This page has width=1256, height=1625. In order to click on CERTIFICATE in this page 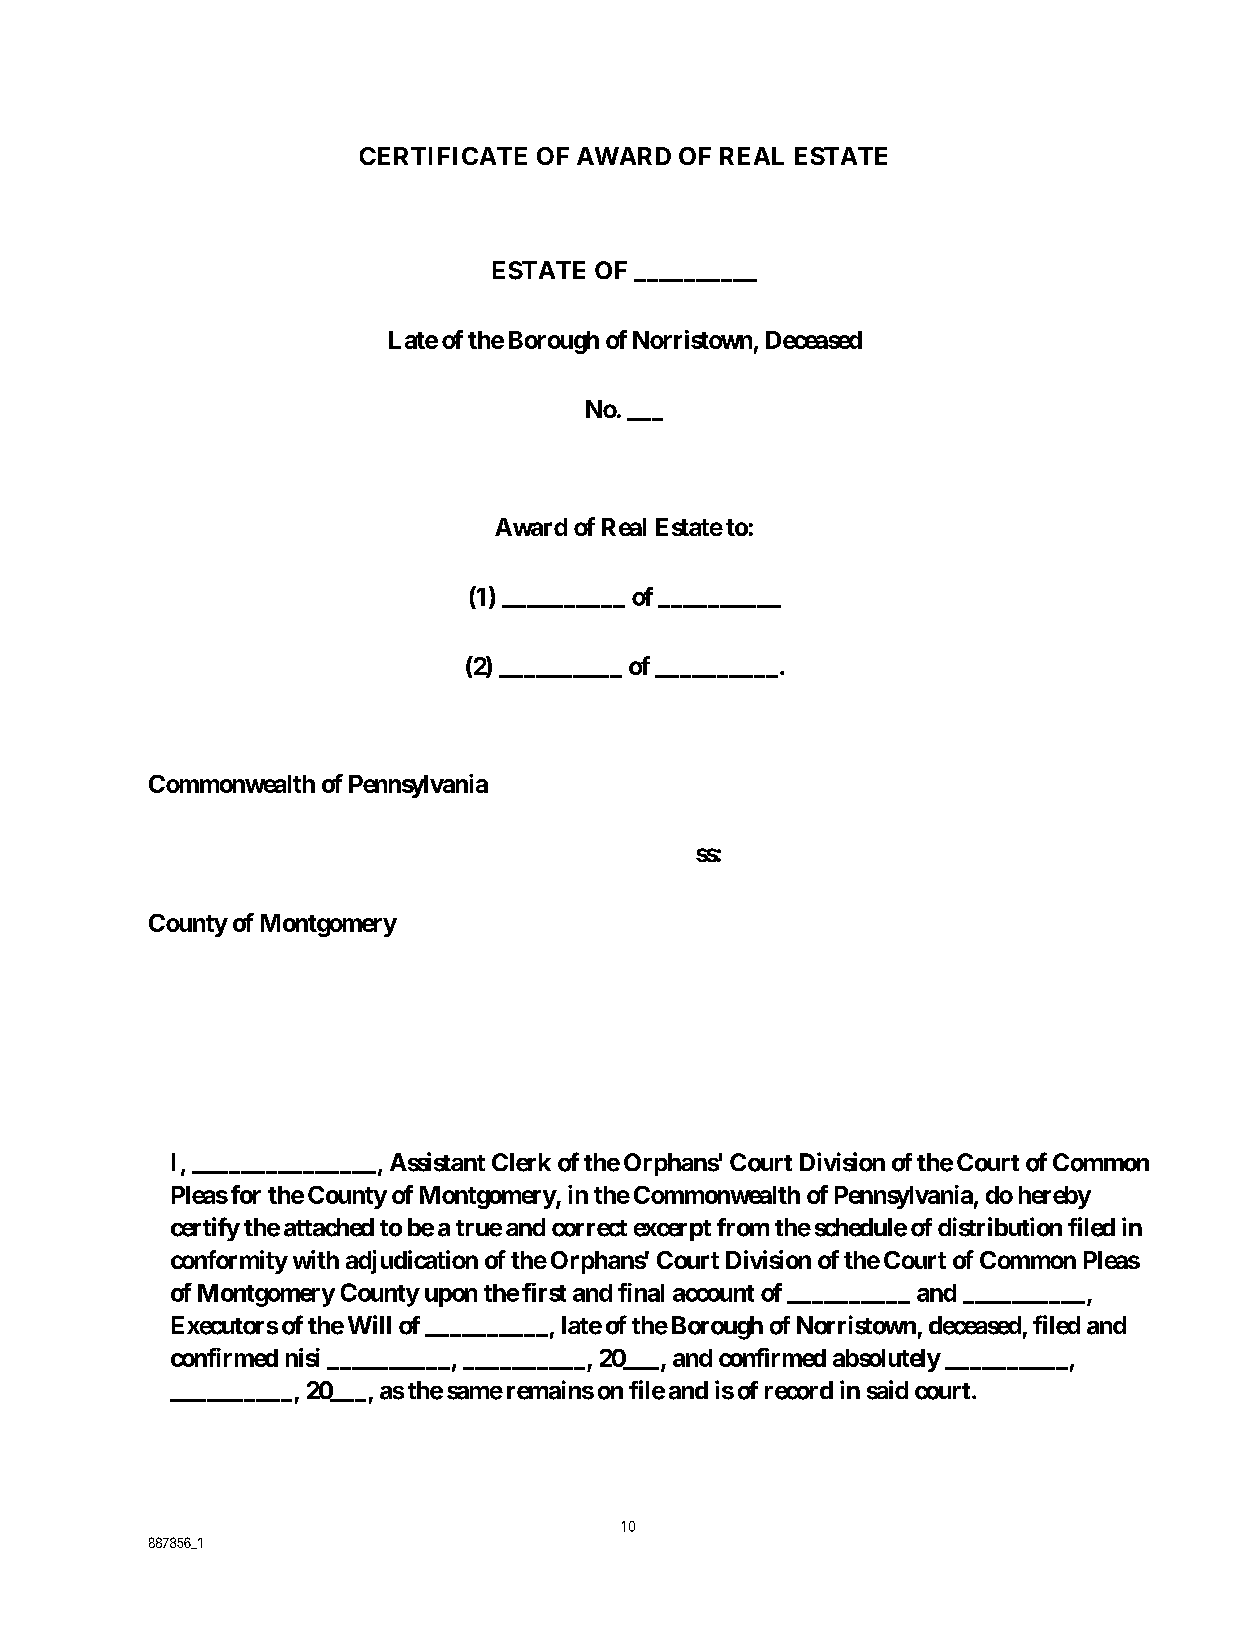, I will do `click(443, 156)`.
